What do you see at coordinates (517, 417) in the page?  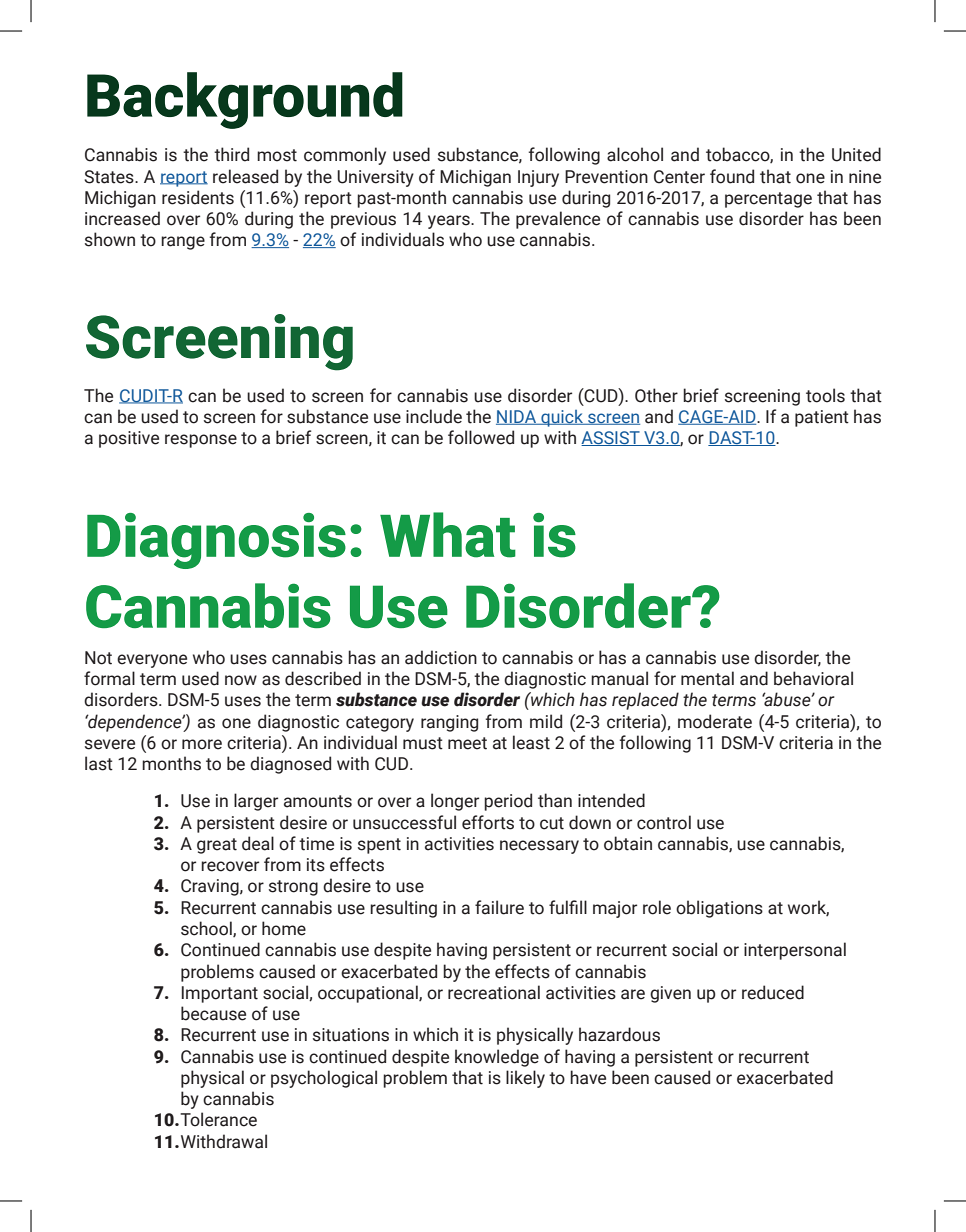 I see `NIDA` at bounding box center [517, 417].
